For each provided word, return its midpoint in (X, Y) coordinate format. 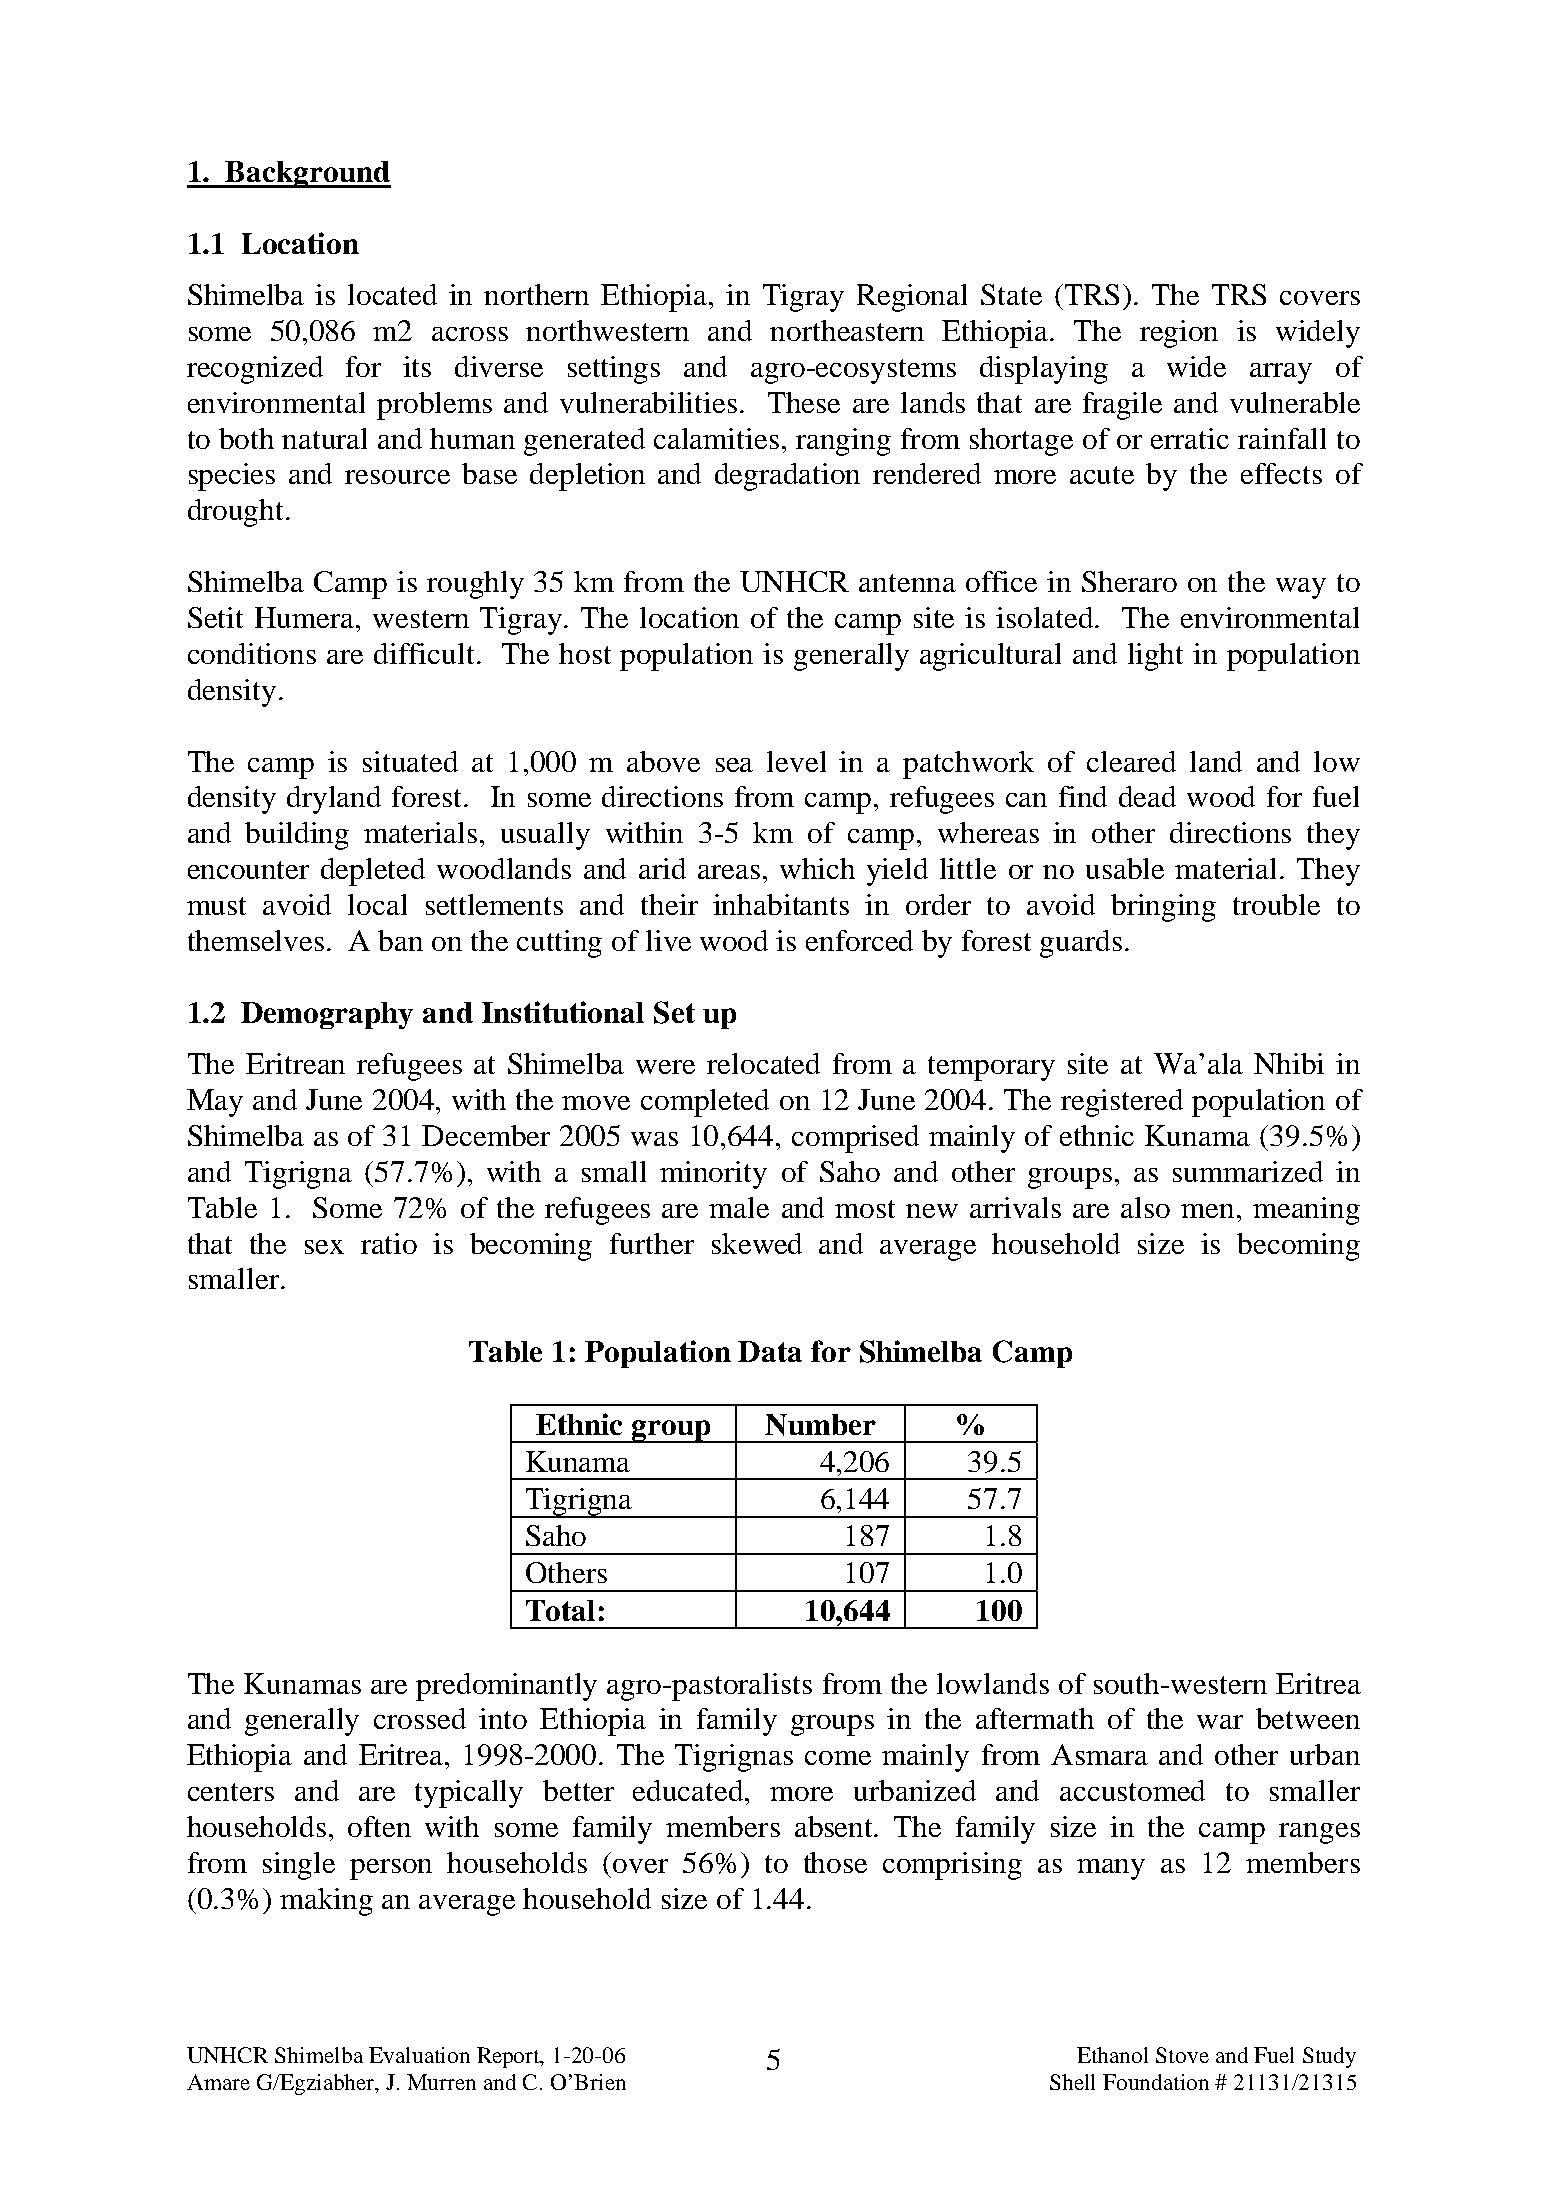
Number (820, 1425)
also (1145, 1207)
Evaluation (419, 2055)
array (1281, 373)
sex (324, 1247)
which (817, 868)
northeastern (847, 330)
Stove (1182, 2055)
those (835, 1862)
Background (307, 174)
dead (1147, 796)
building (297, 836)
